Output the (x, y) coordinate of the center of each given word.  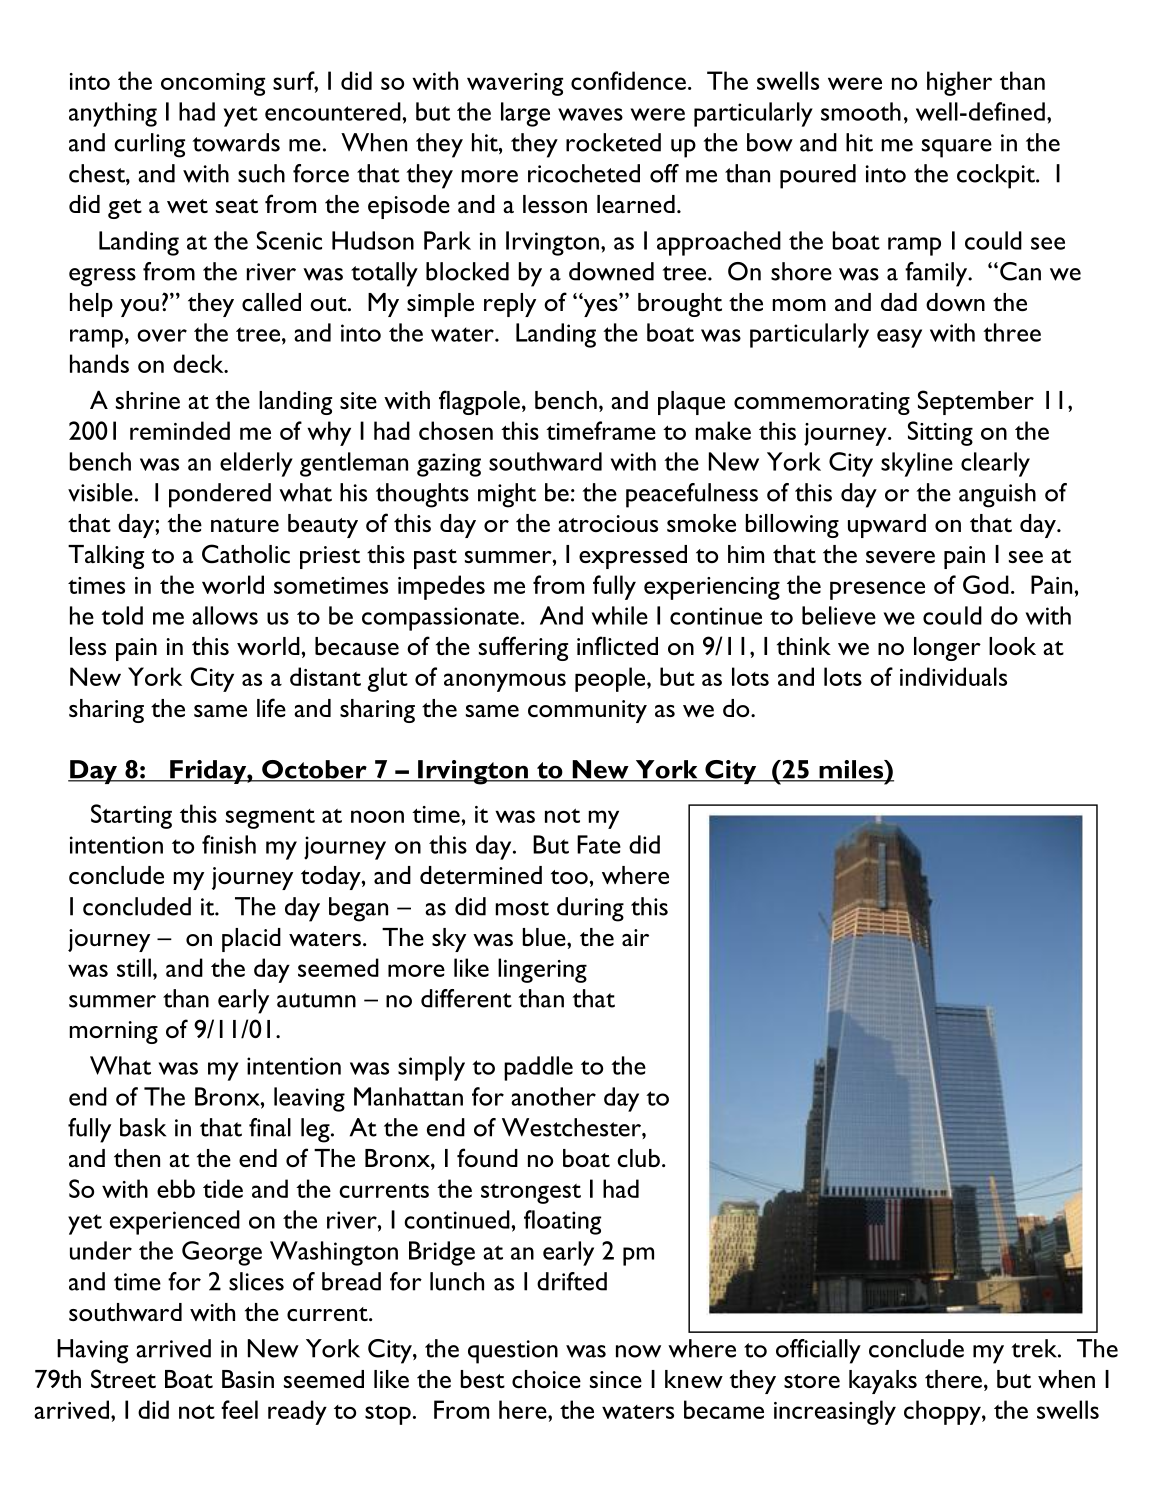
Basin (248, 1379)
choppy (943, 1412)
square (957, 148)
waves (590, 114)
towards (236, 142)
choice (546, 1379)
